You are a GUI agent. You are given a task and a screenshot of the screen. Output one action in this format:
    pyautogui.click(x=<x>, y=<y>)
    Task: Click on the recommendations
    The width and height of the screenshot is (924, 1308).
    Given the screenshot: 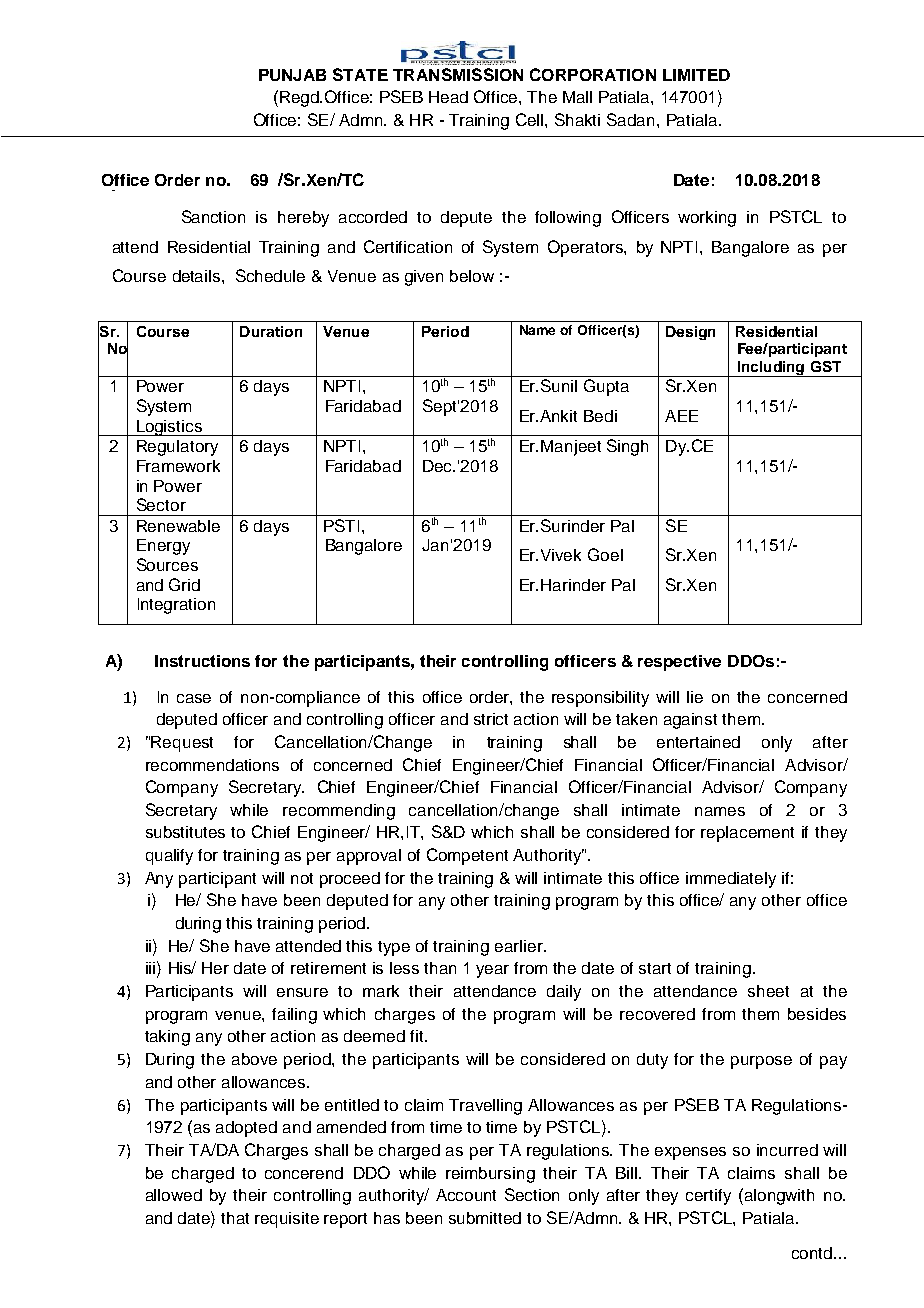 What is the action you would take?
    pyautogui.click(x=212, y=765)
